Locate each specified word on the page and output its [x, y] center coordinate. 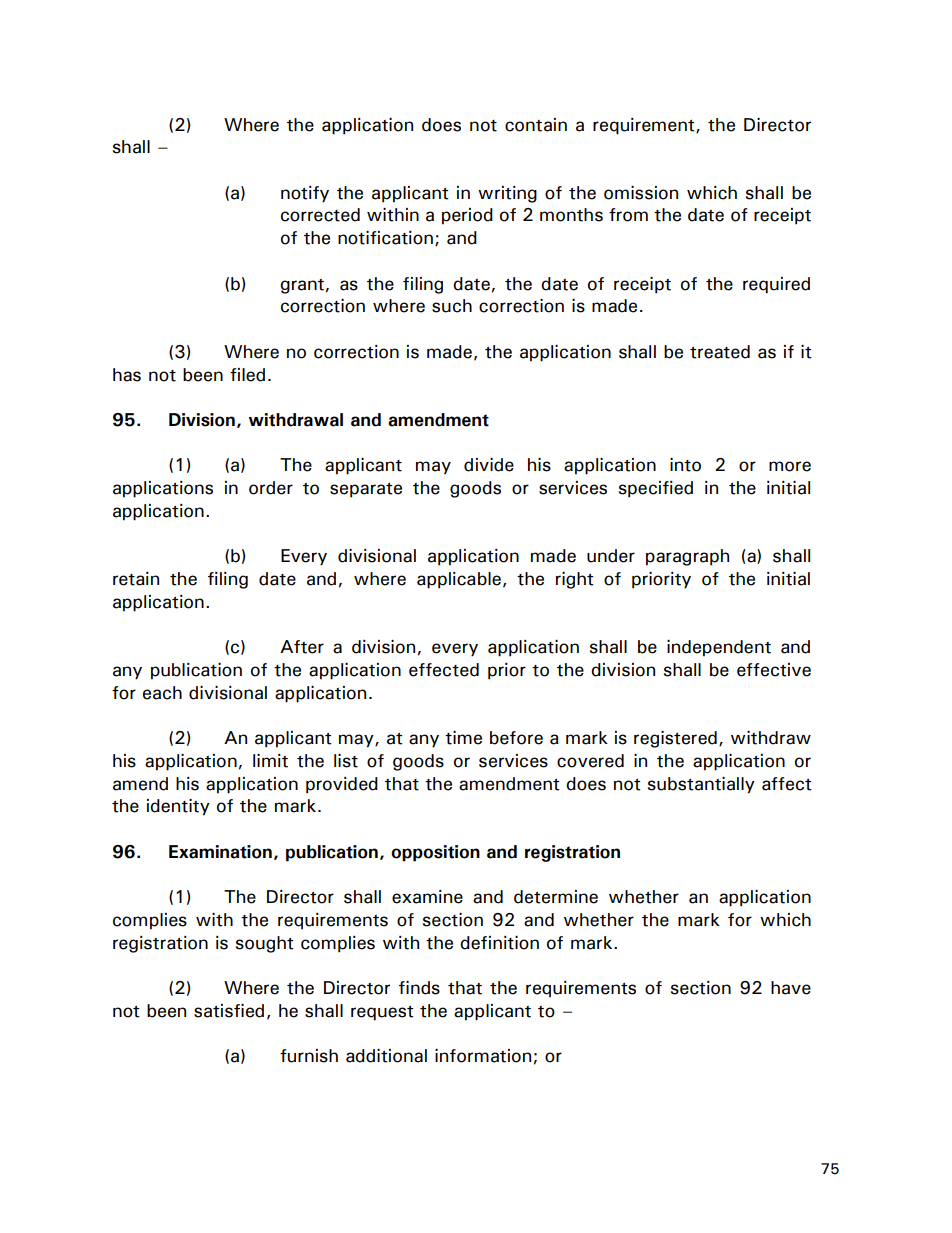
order [271, 488]
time [463, 738]
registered [675, 739]
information [483, 1056]
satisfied [229, 1011]
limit [270, 761]
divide [489, 465]
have [791, 988]
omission [641, 193]
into [685, 465]
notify [305, 194]
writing [507, 194]
